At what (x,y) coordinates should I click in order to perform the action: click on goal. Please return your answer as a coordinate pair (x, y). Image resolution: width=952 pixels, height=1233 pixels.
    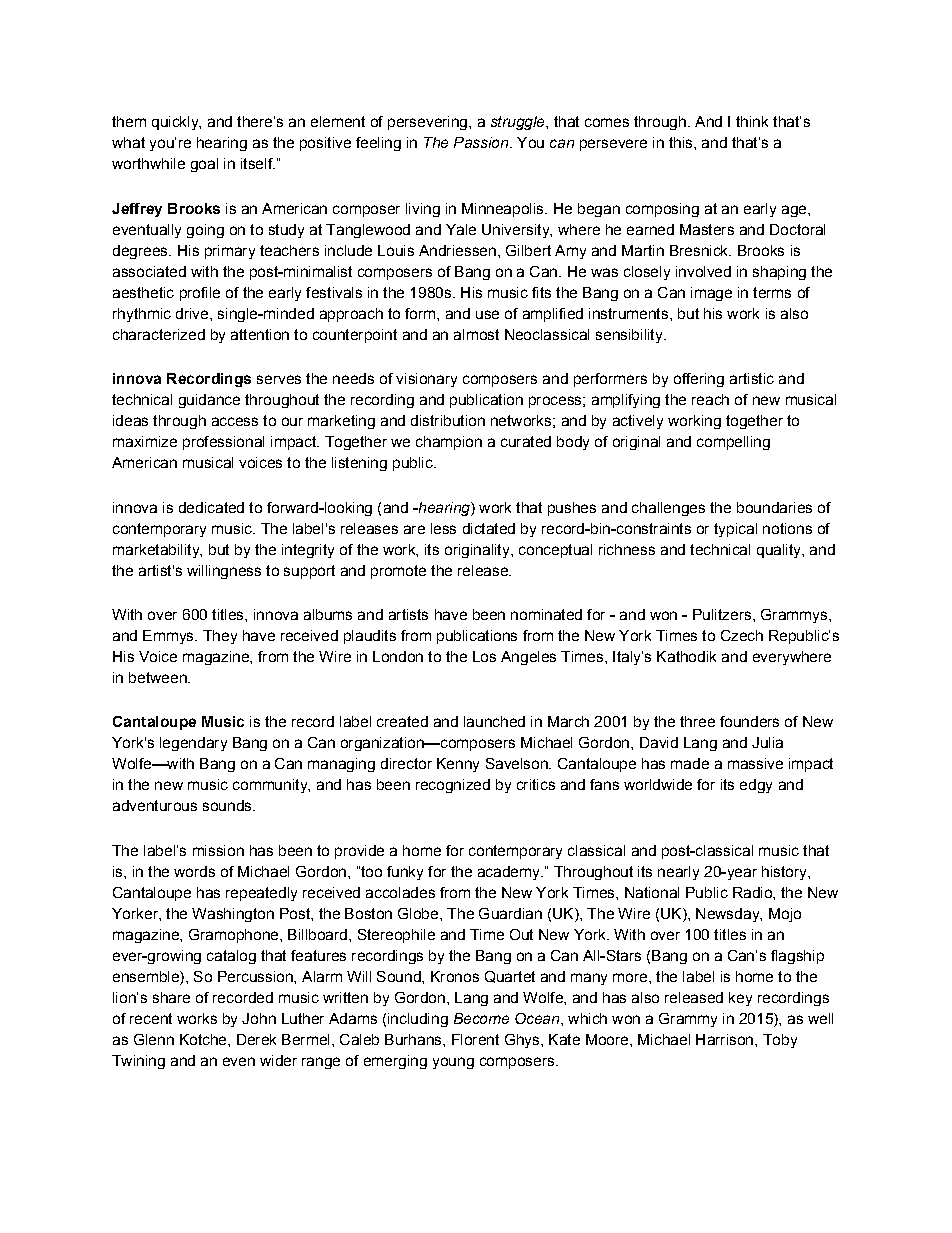
    Looking at the image, I should click on (204, 165).
